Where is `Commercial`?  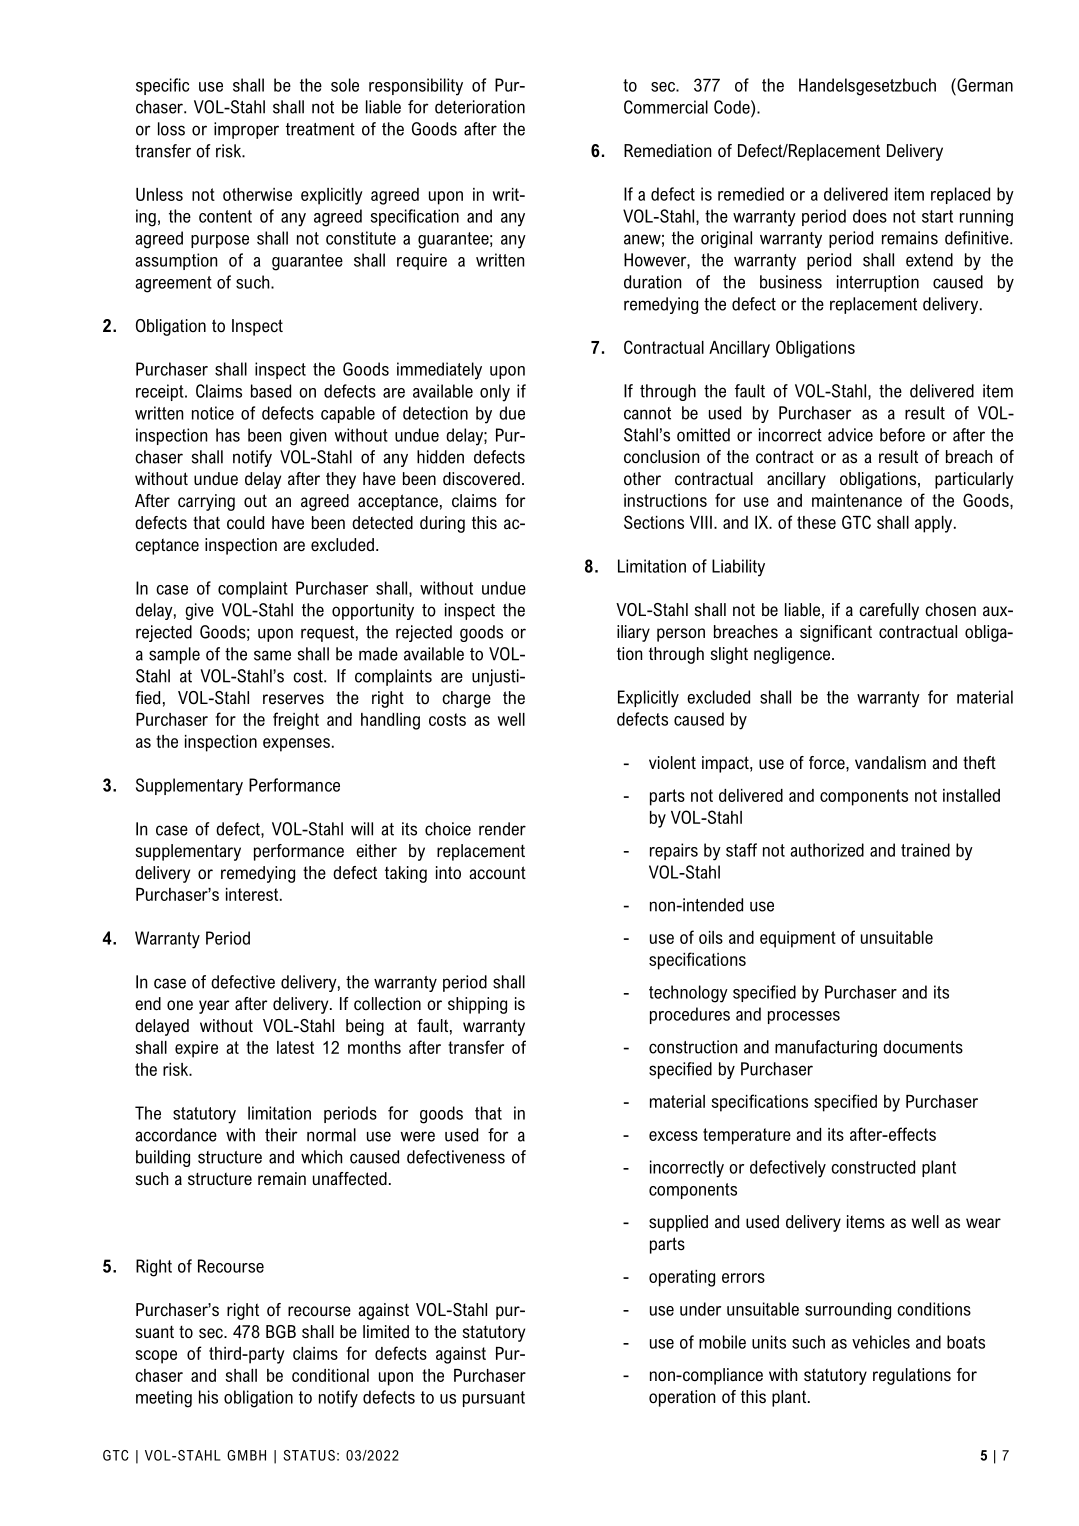
Commercial is located at coordinates (666, 107).
